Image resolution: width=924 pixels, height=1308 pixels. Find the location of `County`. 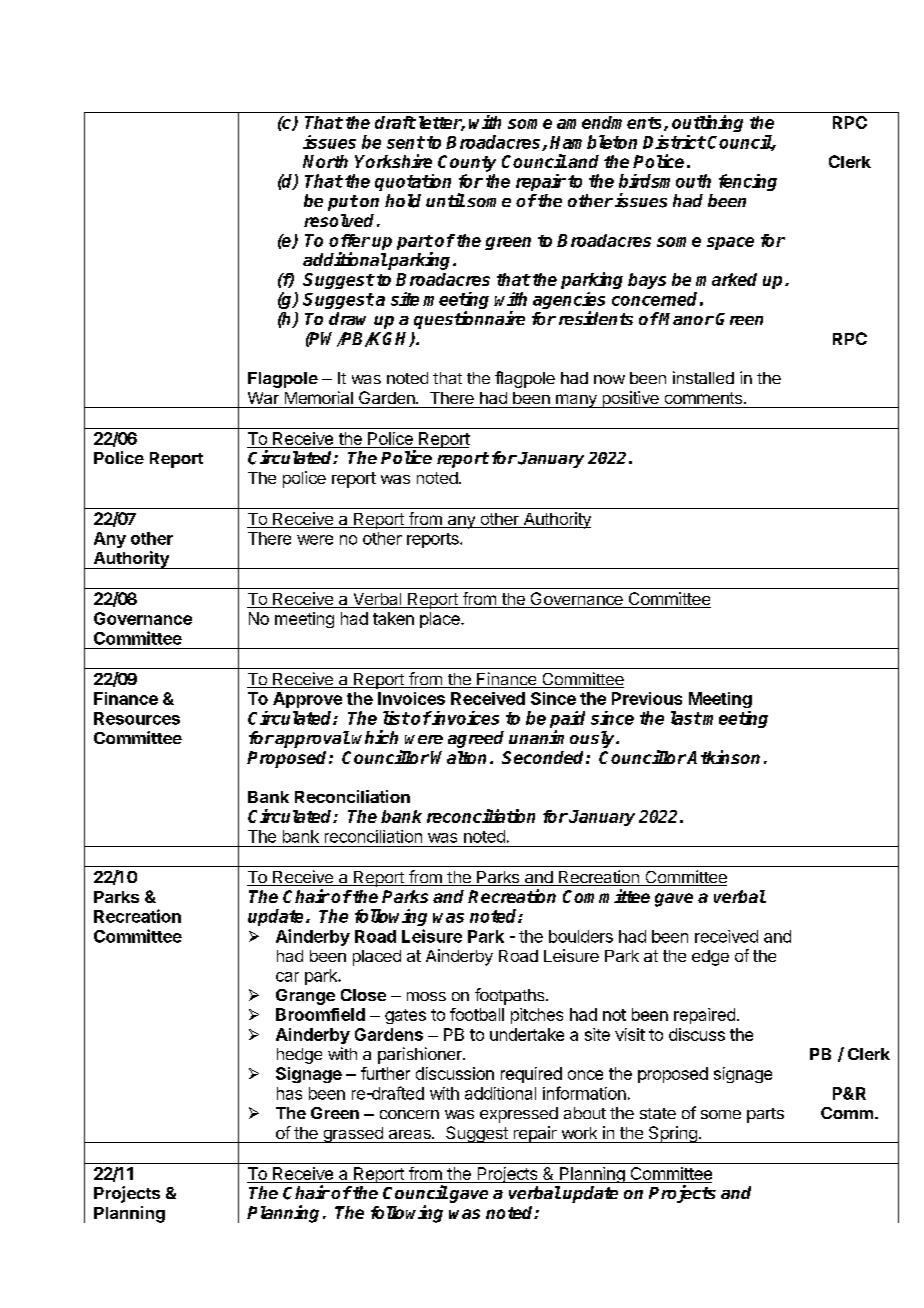

County is located at coordinates (467, 163).
